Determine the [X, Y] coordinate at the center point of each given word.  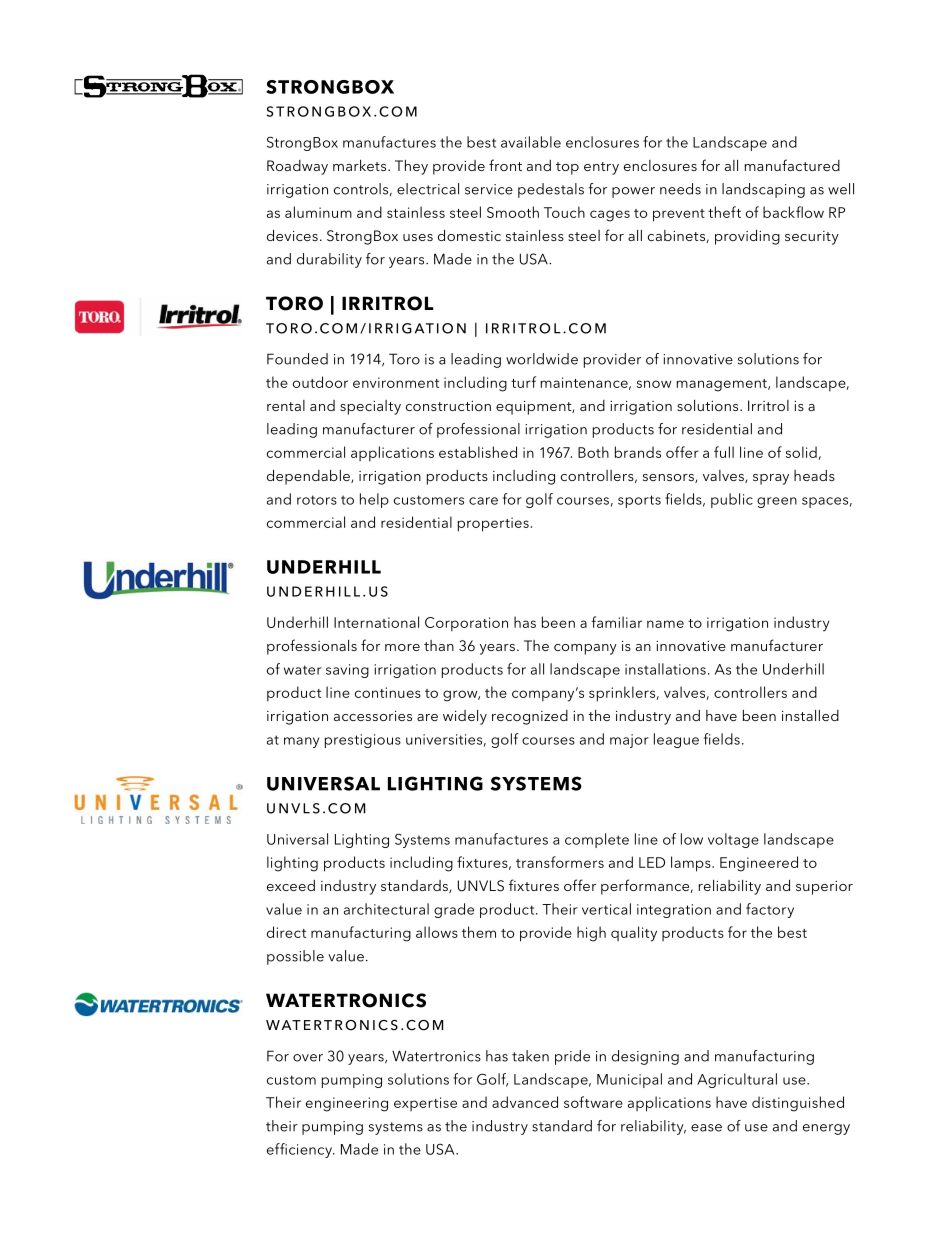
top [567, 168]
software [593, 1102]
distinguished [798, 1104]
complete [597, 840]
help [374, 500]
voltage [733, 840]
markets [361, 165]
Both [593, 452]
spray [771, 479]
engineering [347, 1104]
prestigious [363, 741]
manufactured [792, 165]
